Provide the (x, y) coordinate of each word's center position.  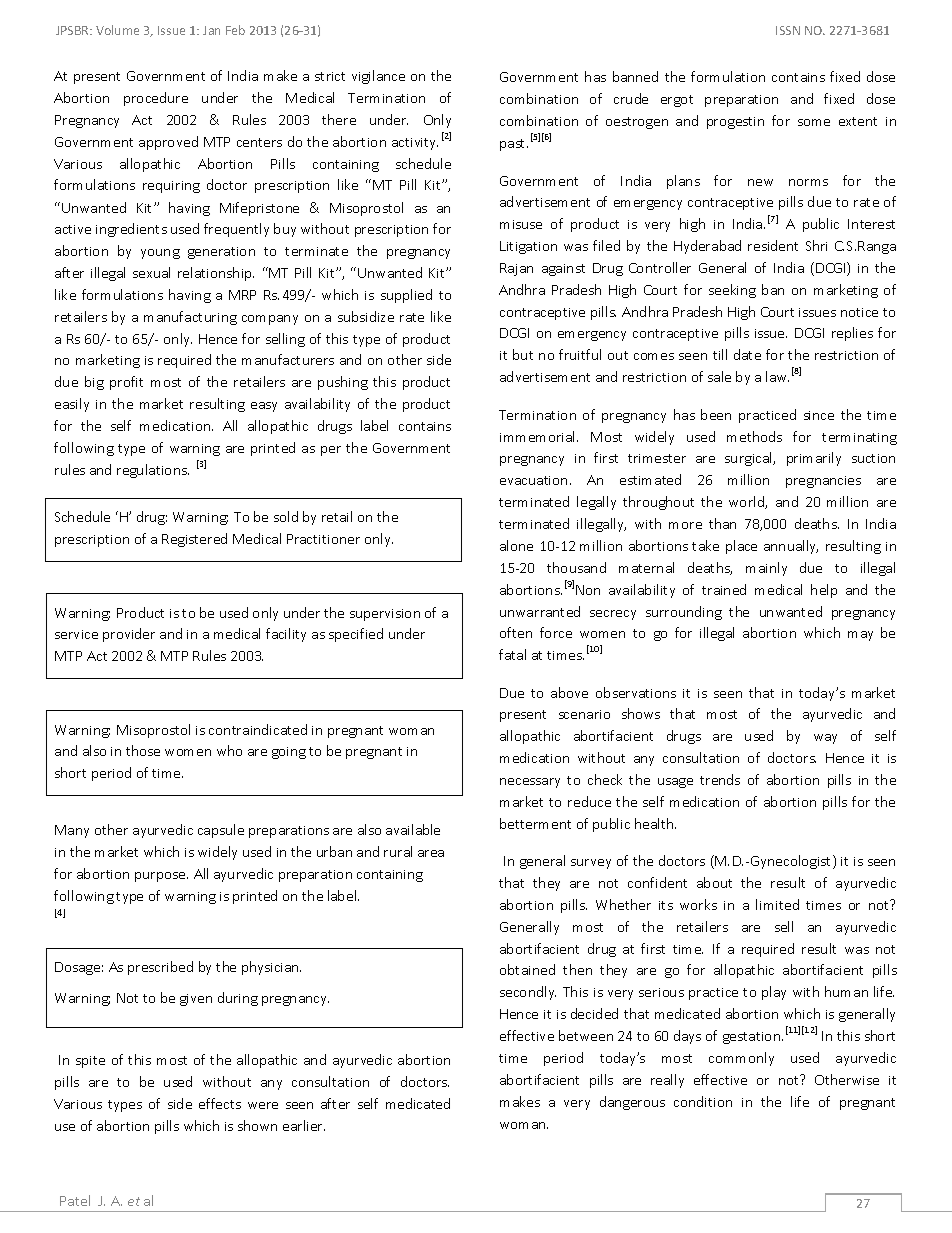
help (824, 591)
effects (220, 1103)
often (516, 632)
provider (129, 635)
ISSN (788, 30)
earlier (304, 1125)
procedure (156, 99)
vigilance (378, 77)
